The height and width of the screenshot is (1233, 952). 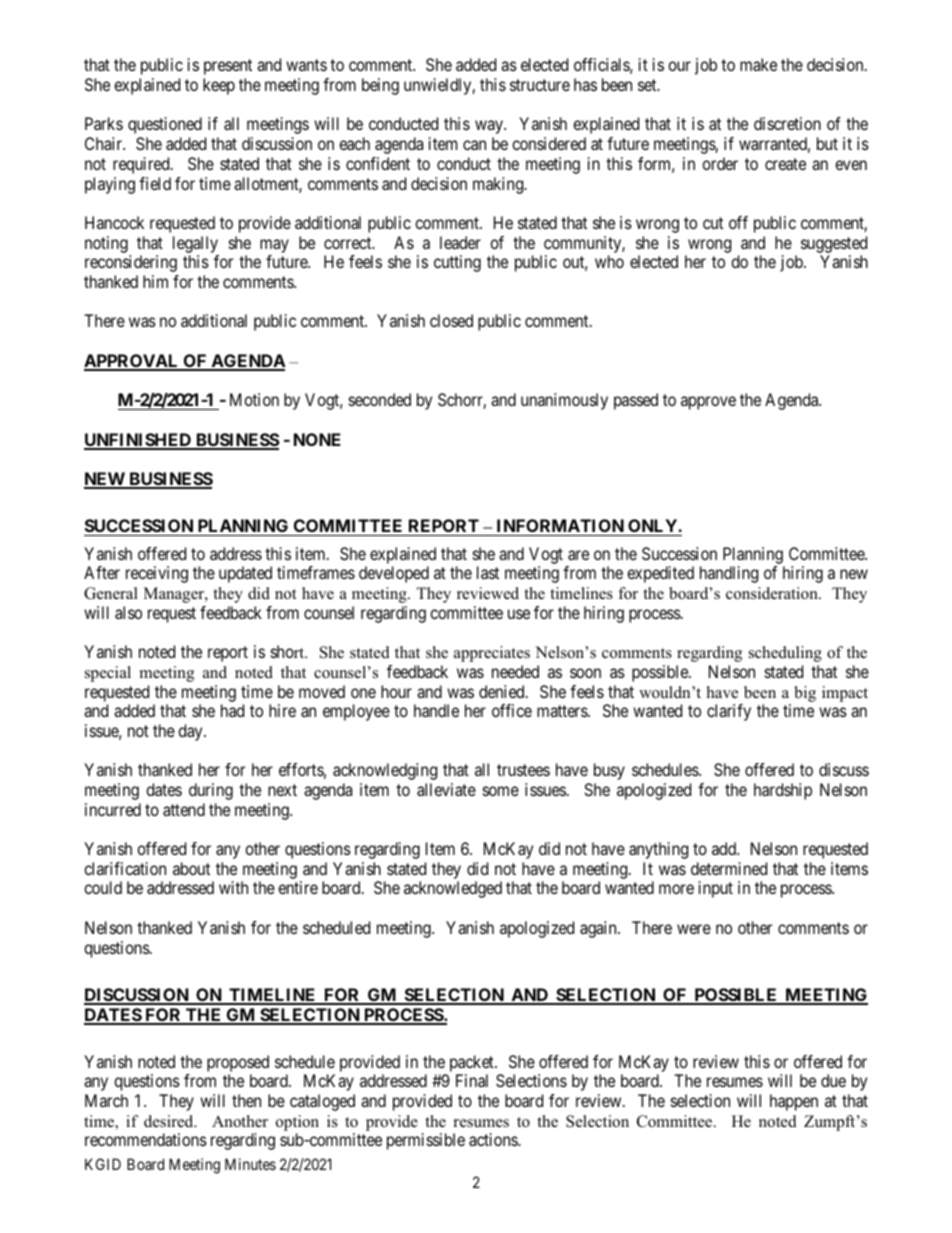 What do you see at coordinates (490, 127) in the screenshot?
I see `way` at bounding box center [490, 127].
